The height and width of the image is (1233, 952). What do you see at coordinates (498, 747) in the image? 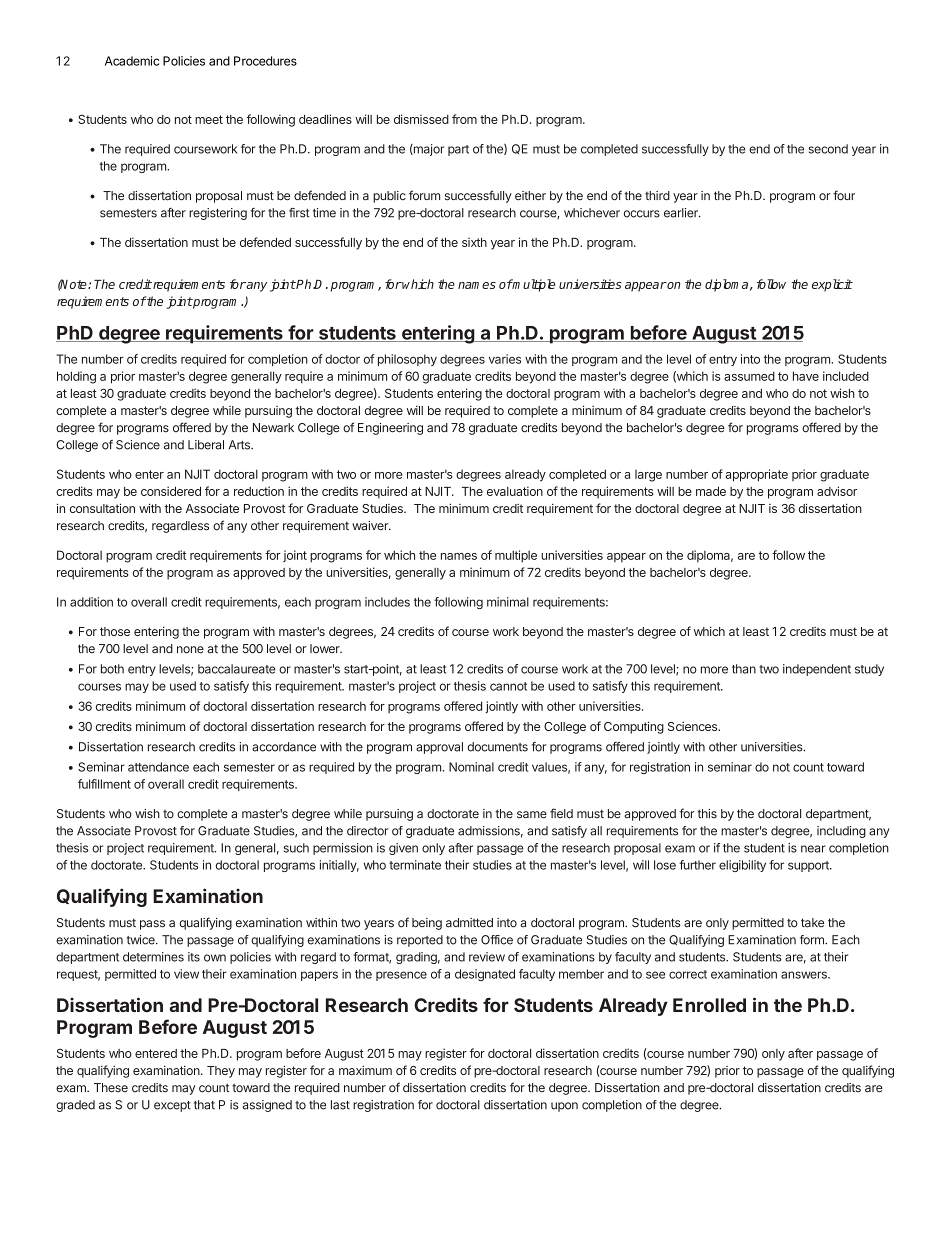
I see `documents` at bounding box center [498, 747].
